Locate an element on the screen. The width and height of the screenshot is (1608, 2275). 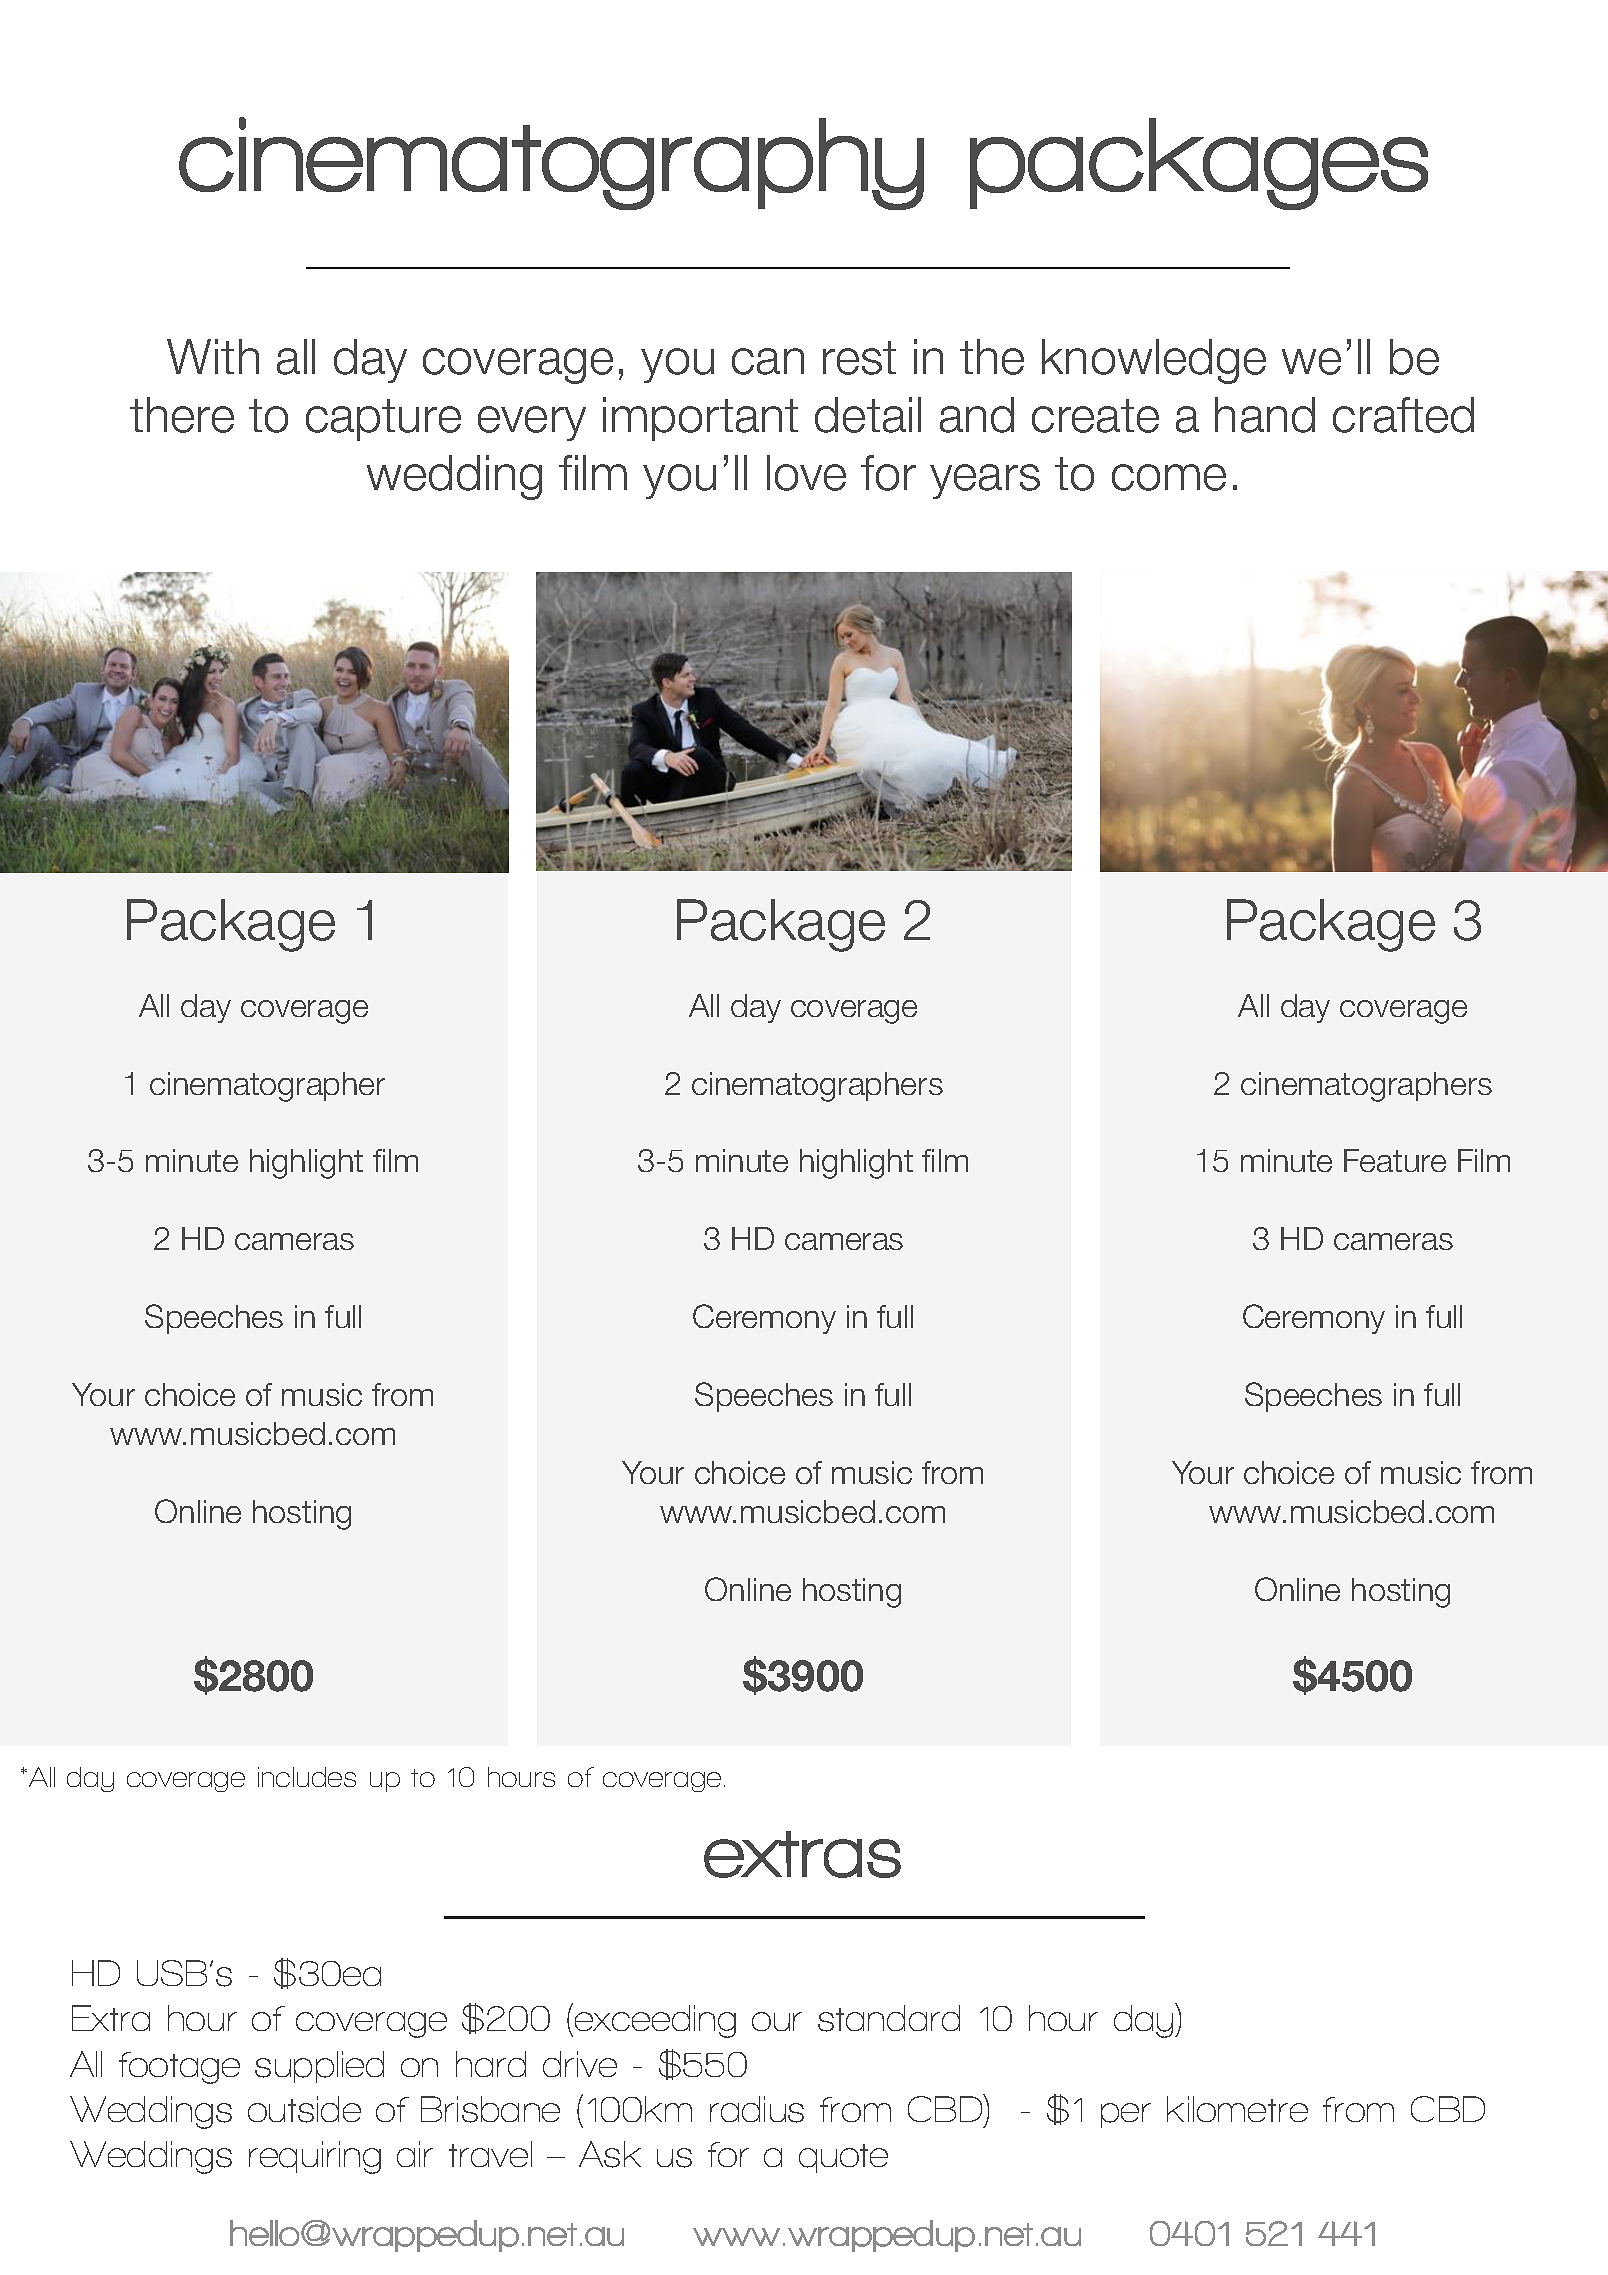
love is located at coordinates (806, 473).
